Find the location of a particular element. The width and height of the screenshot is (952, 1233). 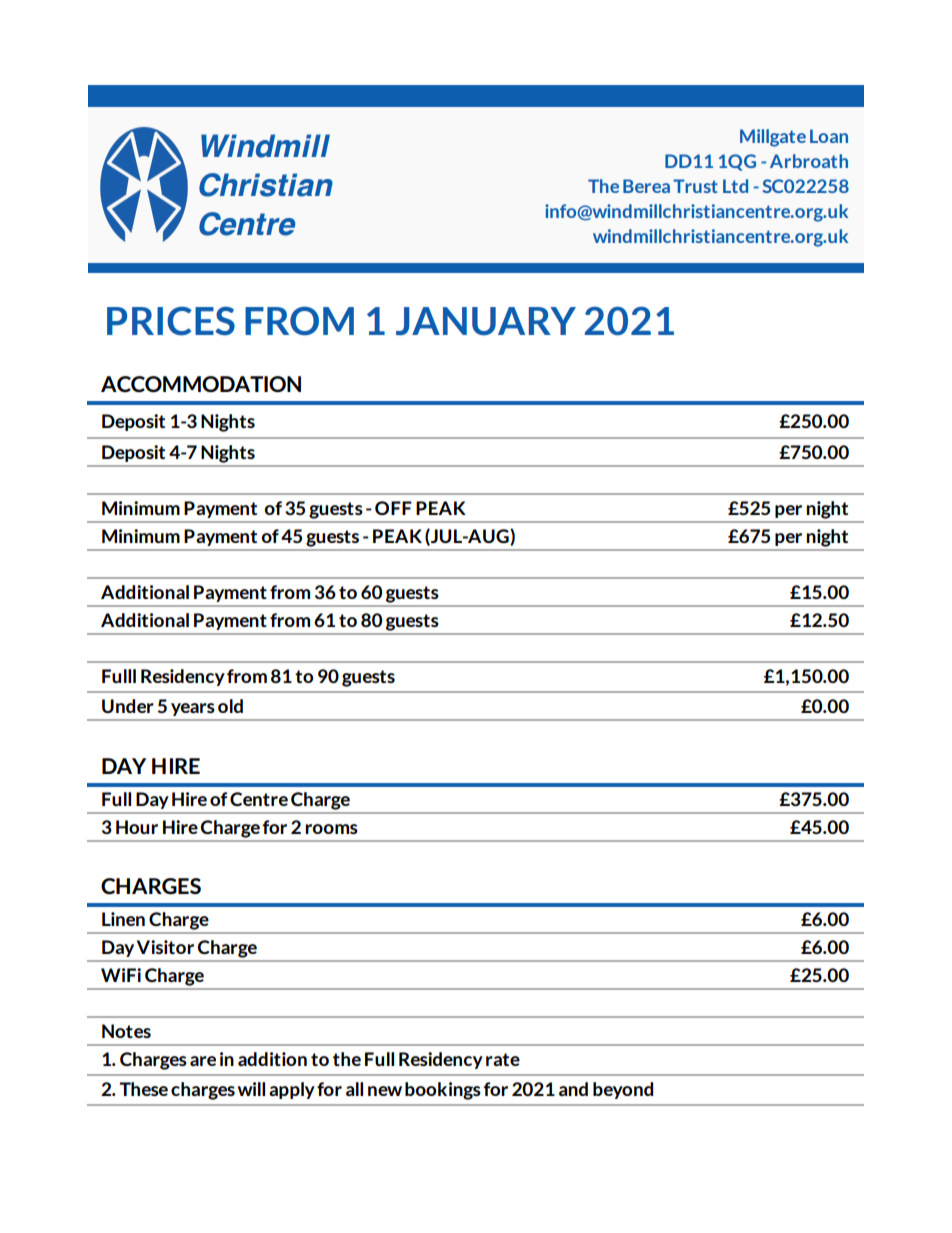

are is located at coordinates (203, 1061).
